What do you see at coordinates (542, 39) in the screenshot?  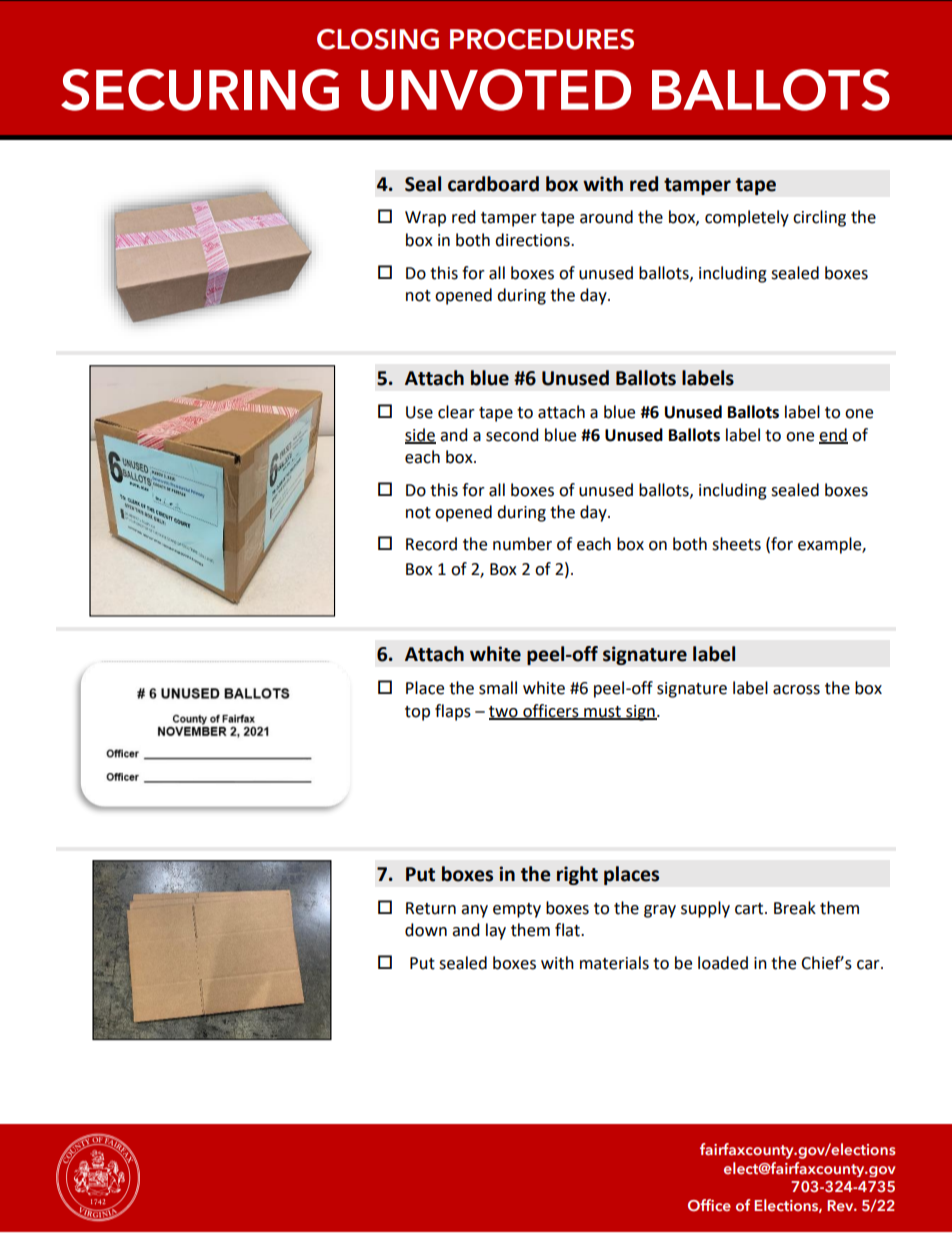 I see `PROCEDURES` at bounding box center [542, 39].
